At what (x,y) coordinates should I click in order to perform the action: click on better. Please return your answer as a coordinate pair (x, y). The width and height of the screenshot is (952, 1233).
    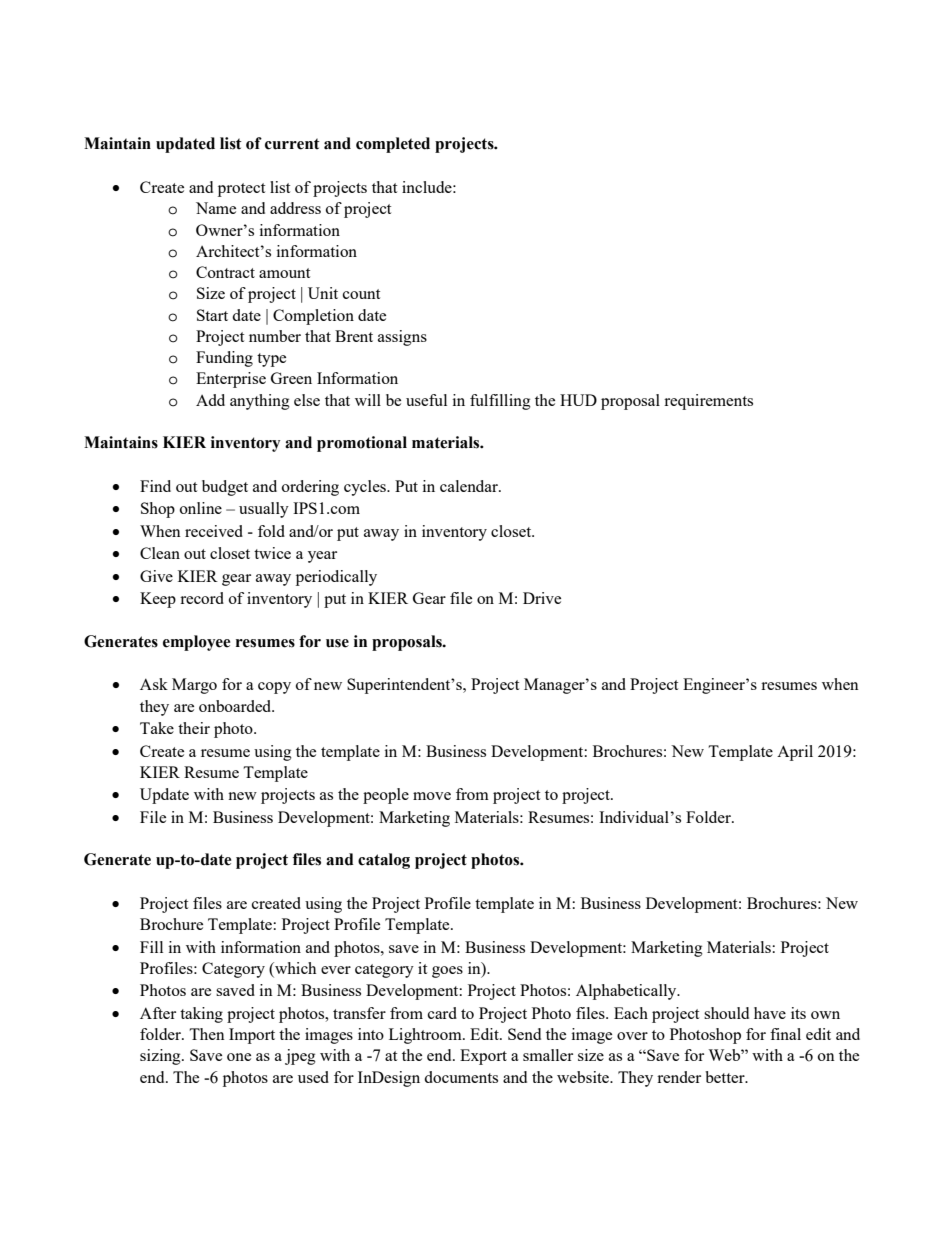
    Looking at the image, I should click on (726, 1077).
